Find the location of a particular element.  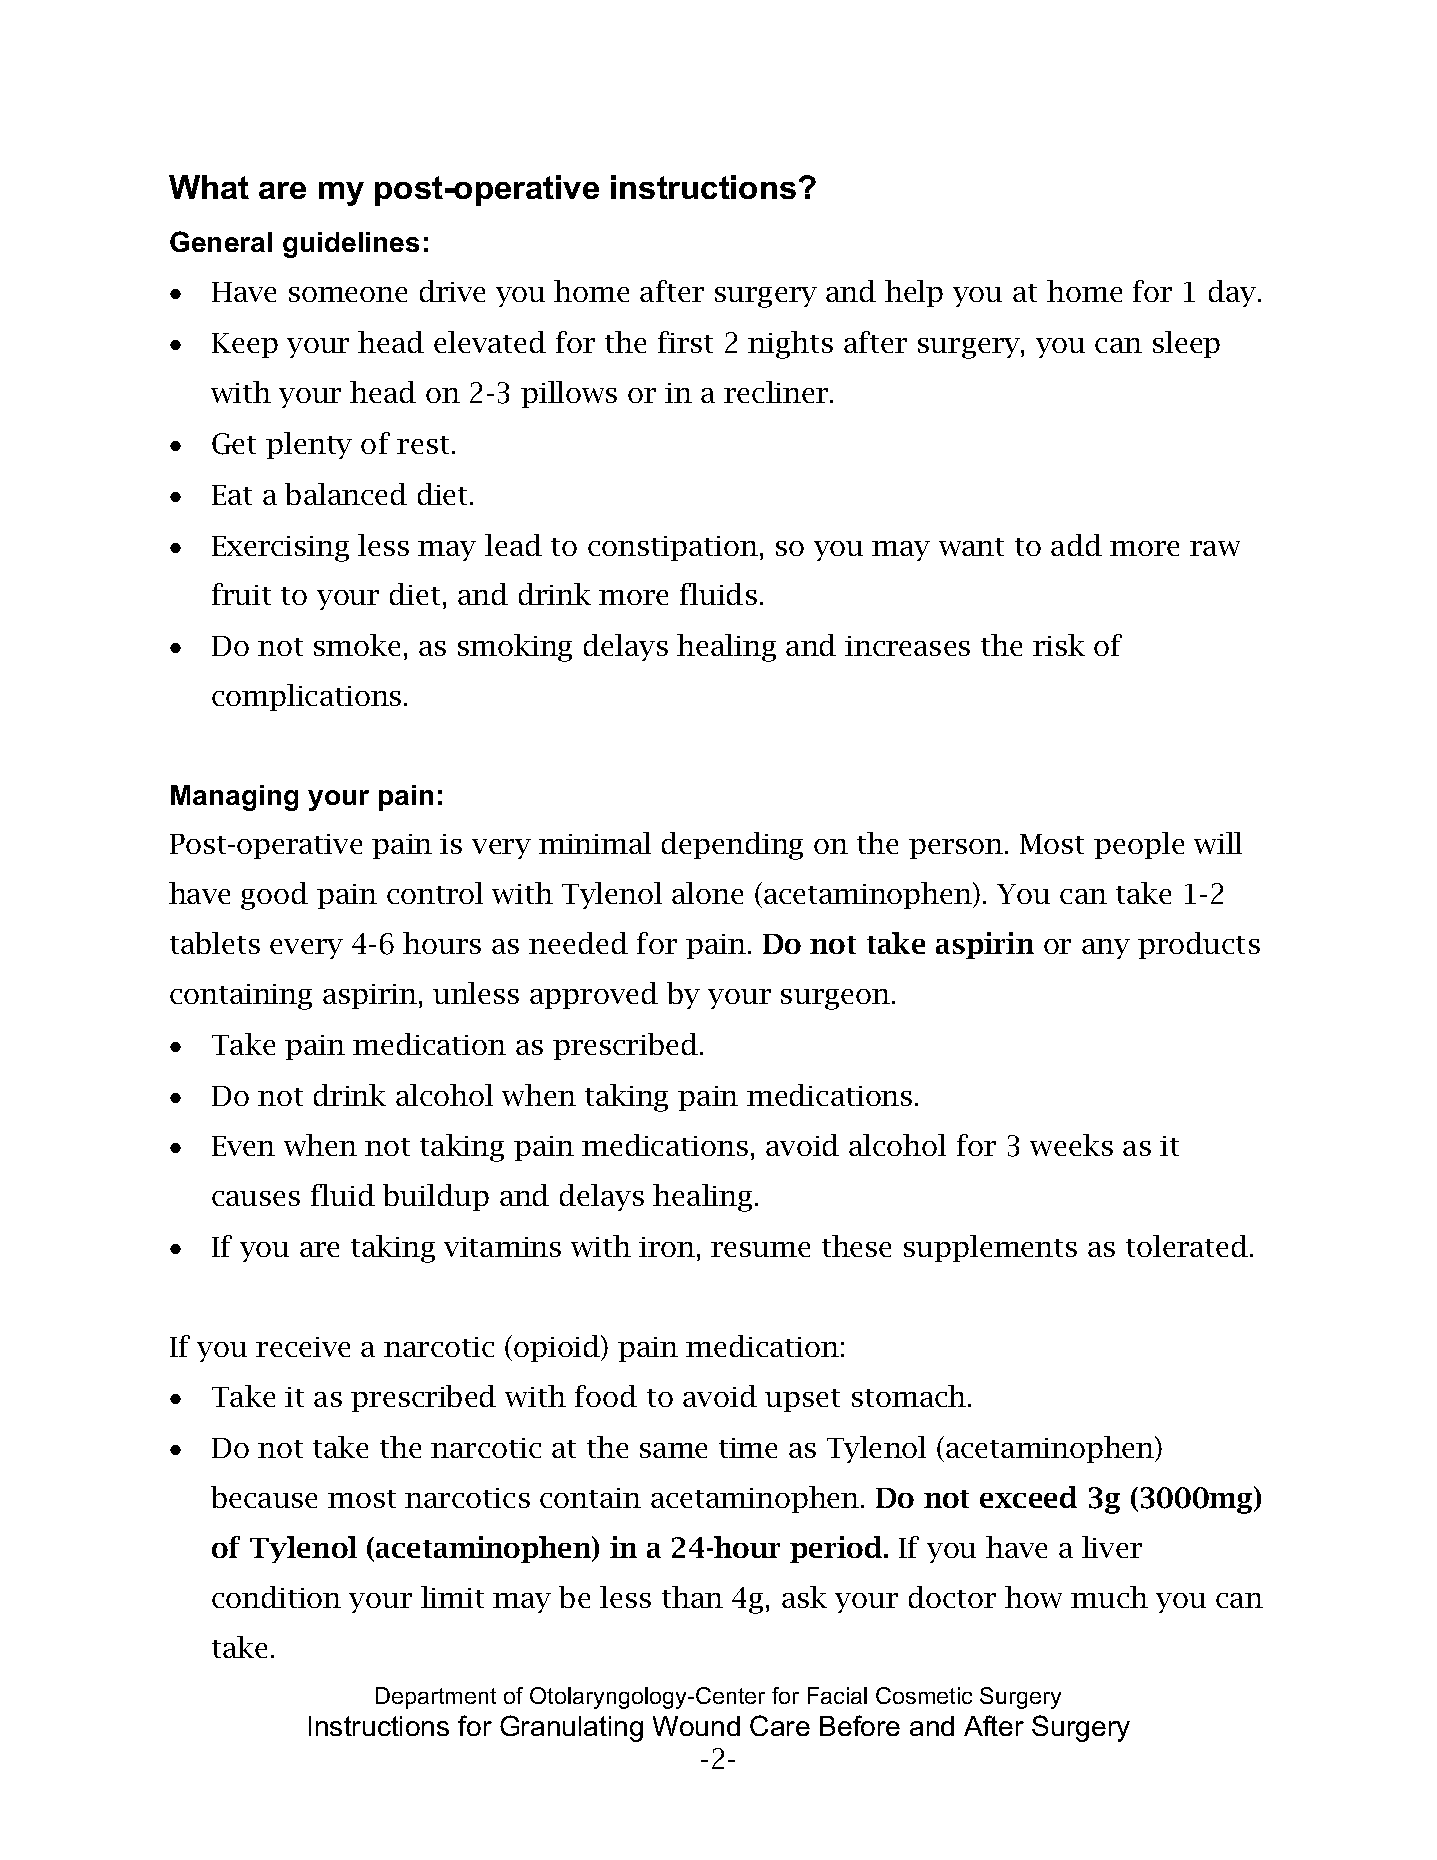

Even is located at coordinates (243, 1146).
